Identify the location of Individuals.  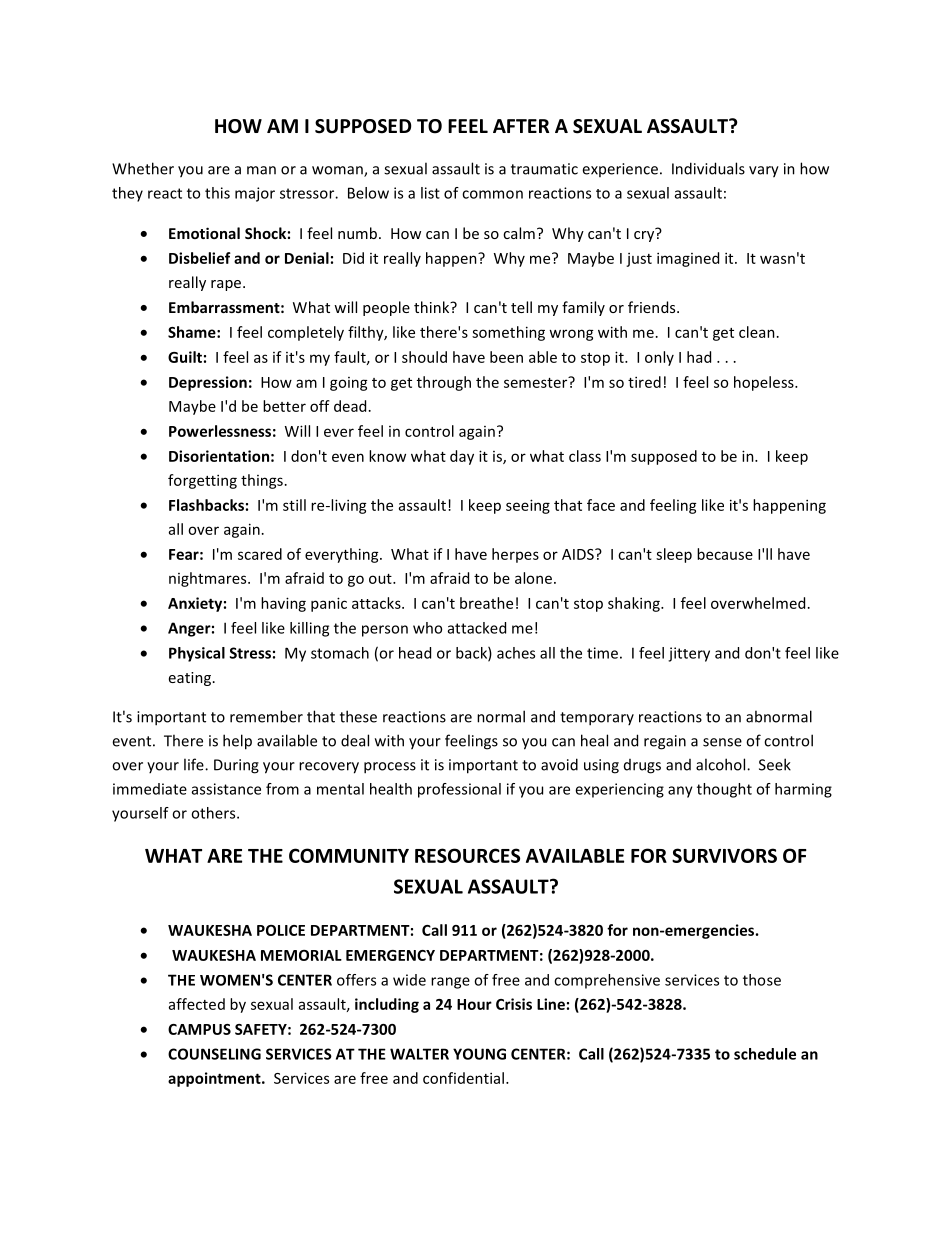
(708, 168).
